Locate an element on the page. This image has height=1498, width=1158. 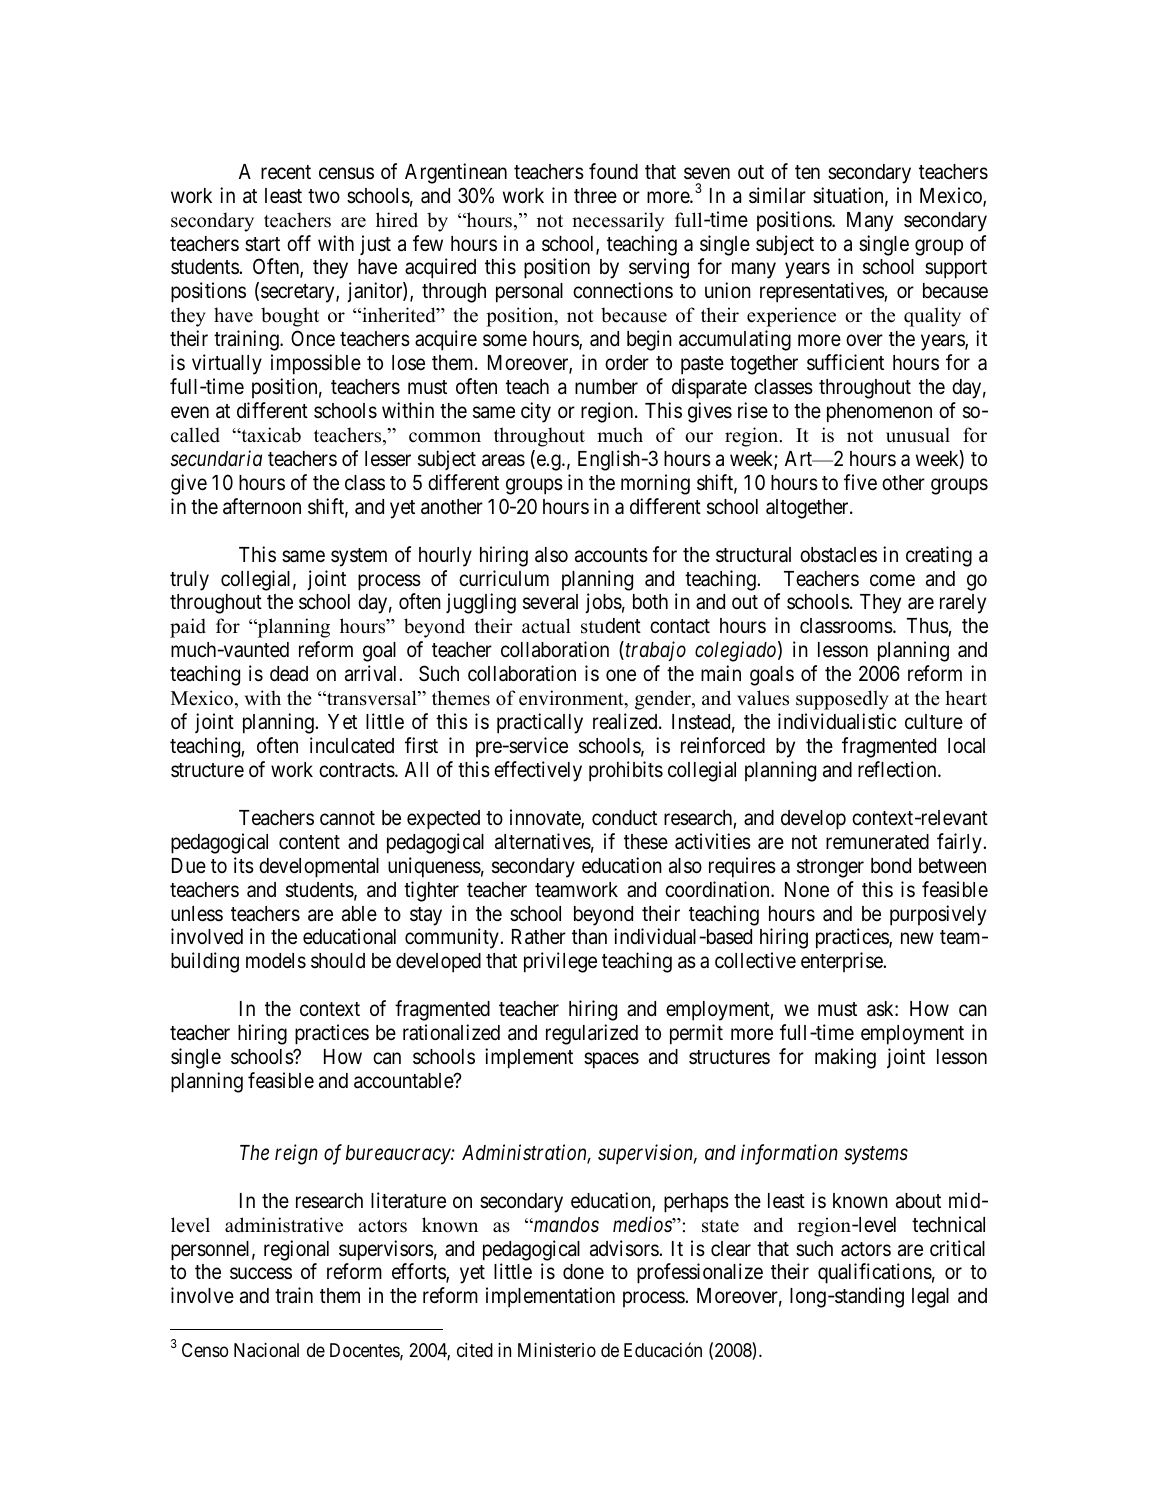
two is located at coordinates (324, 196).
